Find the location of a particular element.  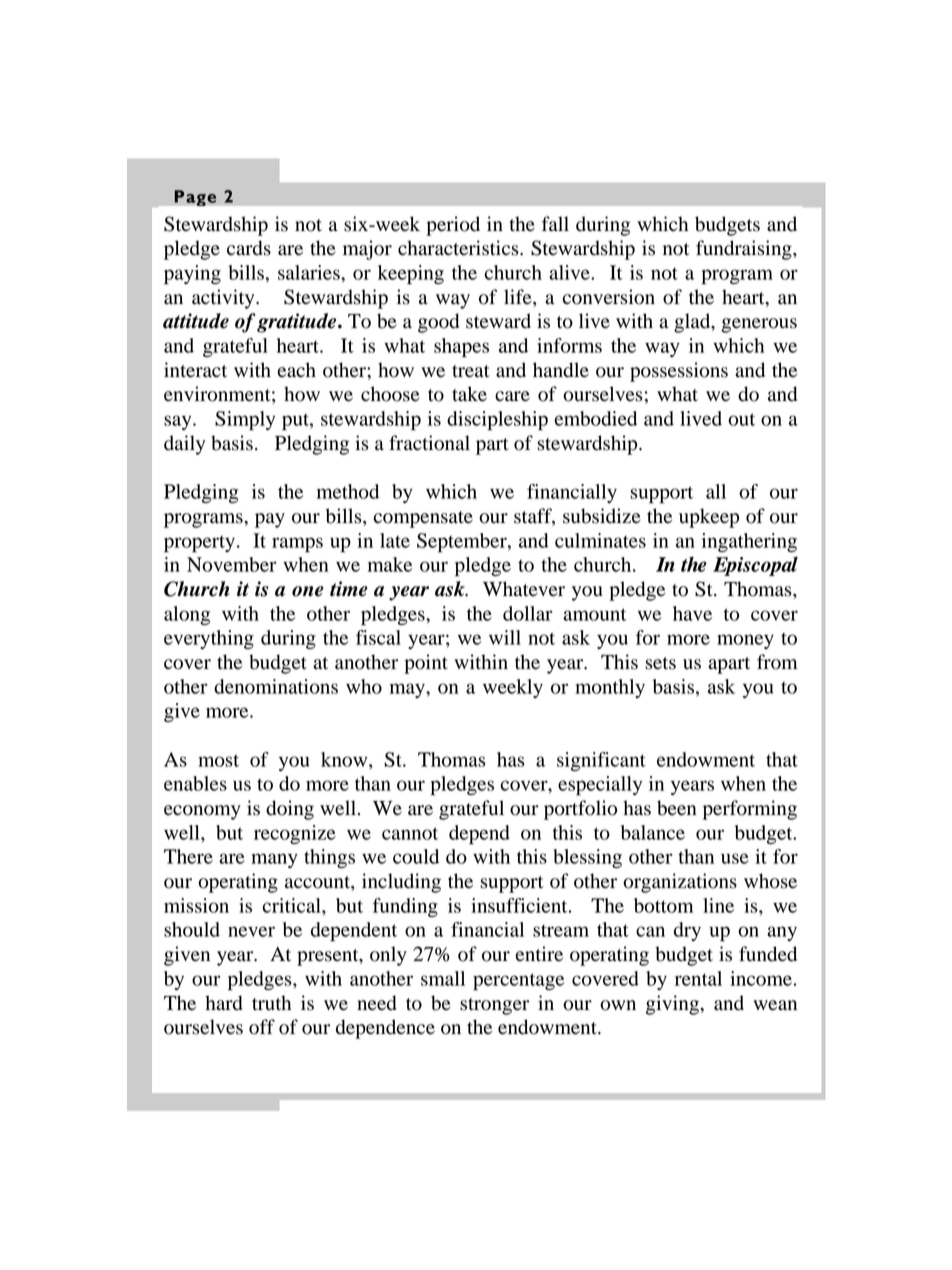

out is located at coordinates (741, 419).
